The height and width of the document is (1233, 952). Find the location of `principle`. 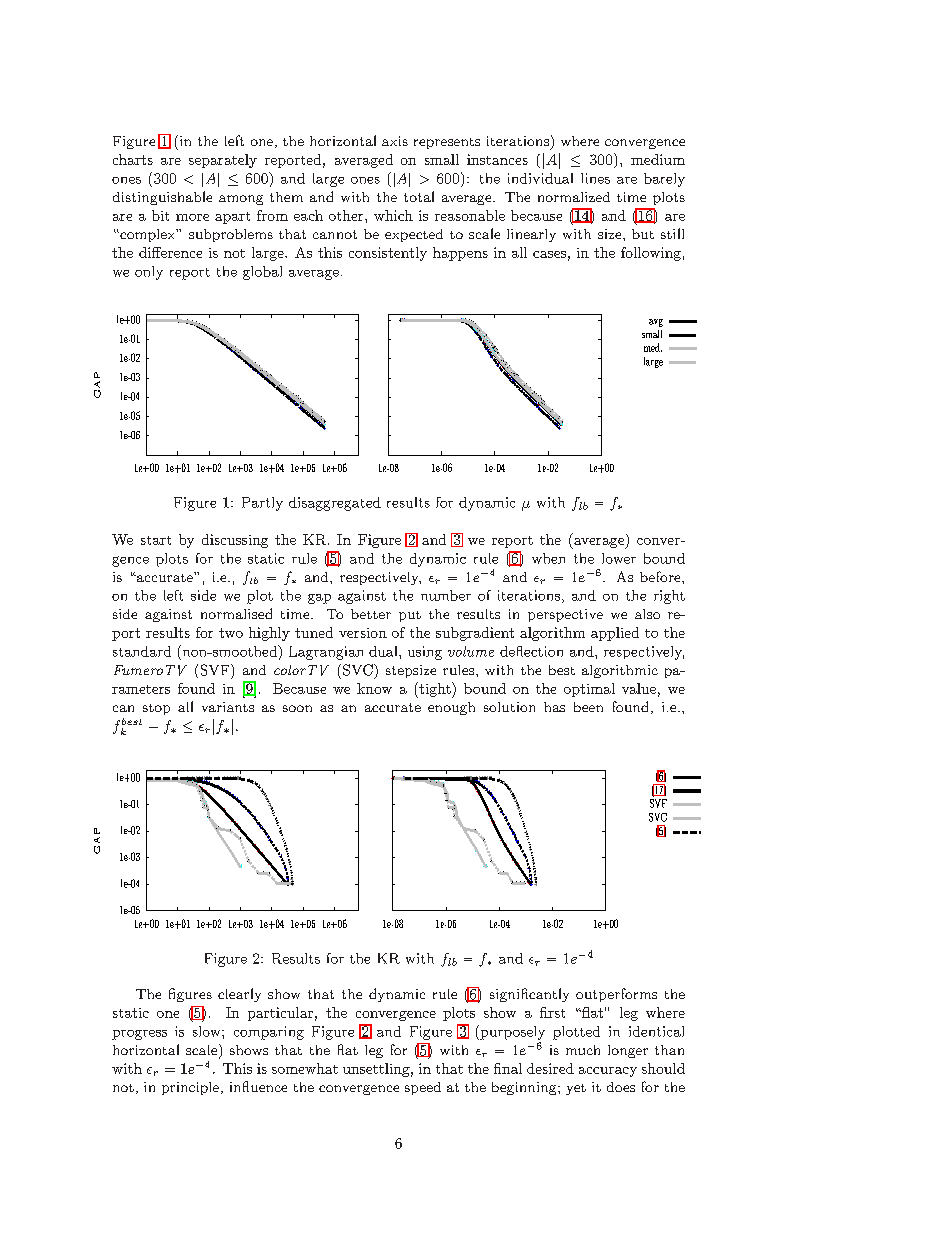

principle is located at coordinates (192, 1088).
